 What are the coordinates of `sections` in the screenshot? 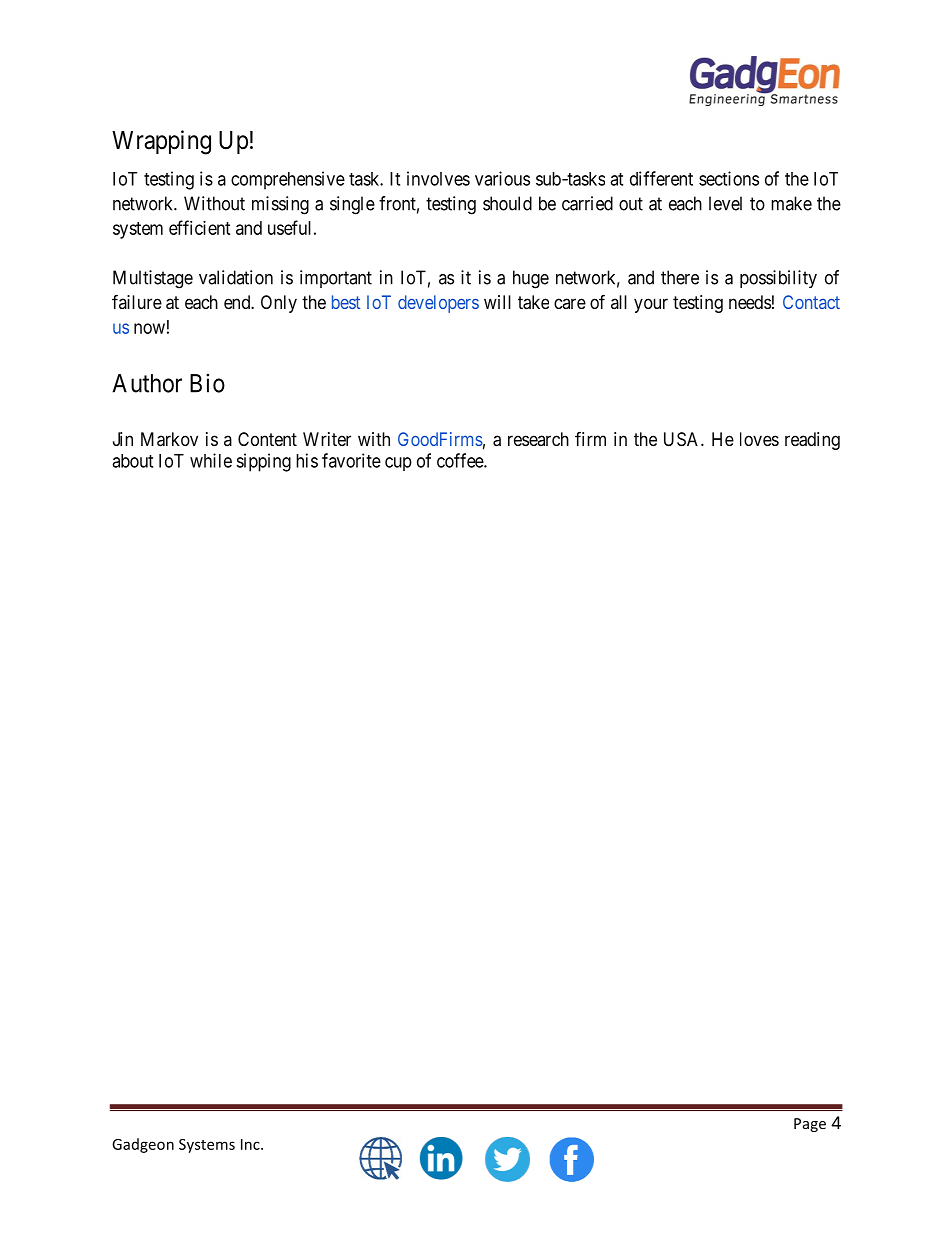 It's located at (729, 178).
